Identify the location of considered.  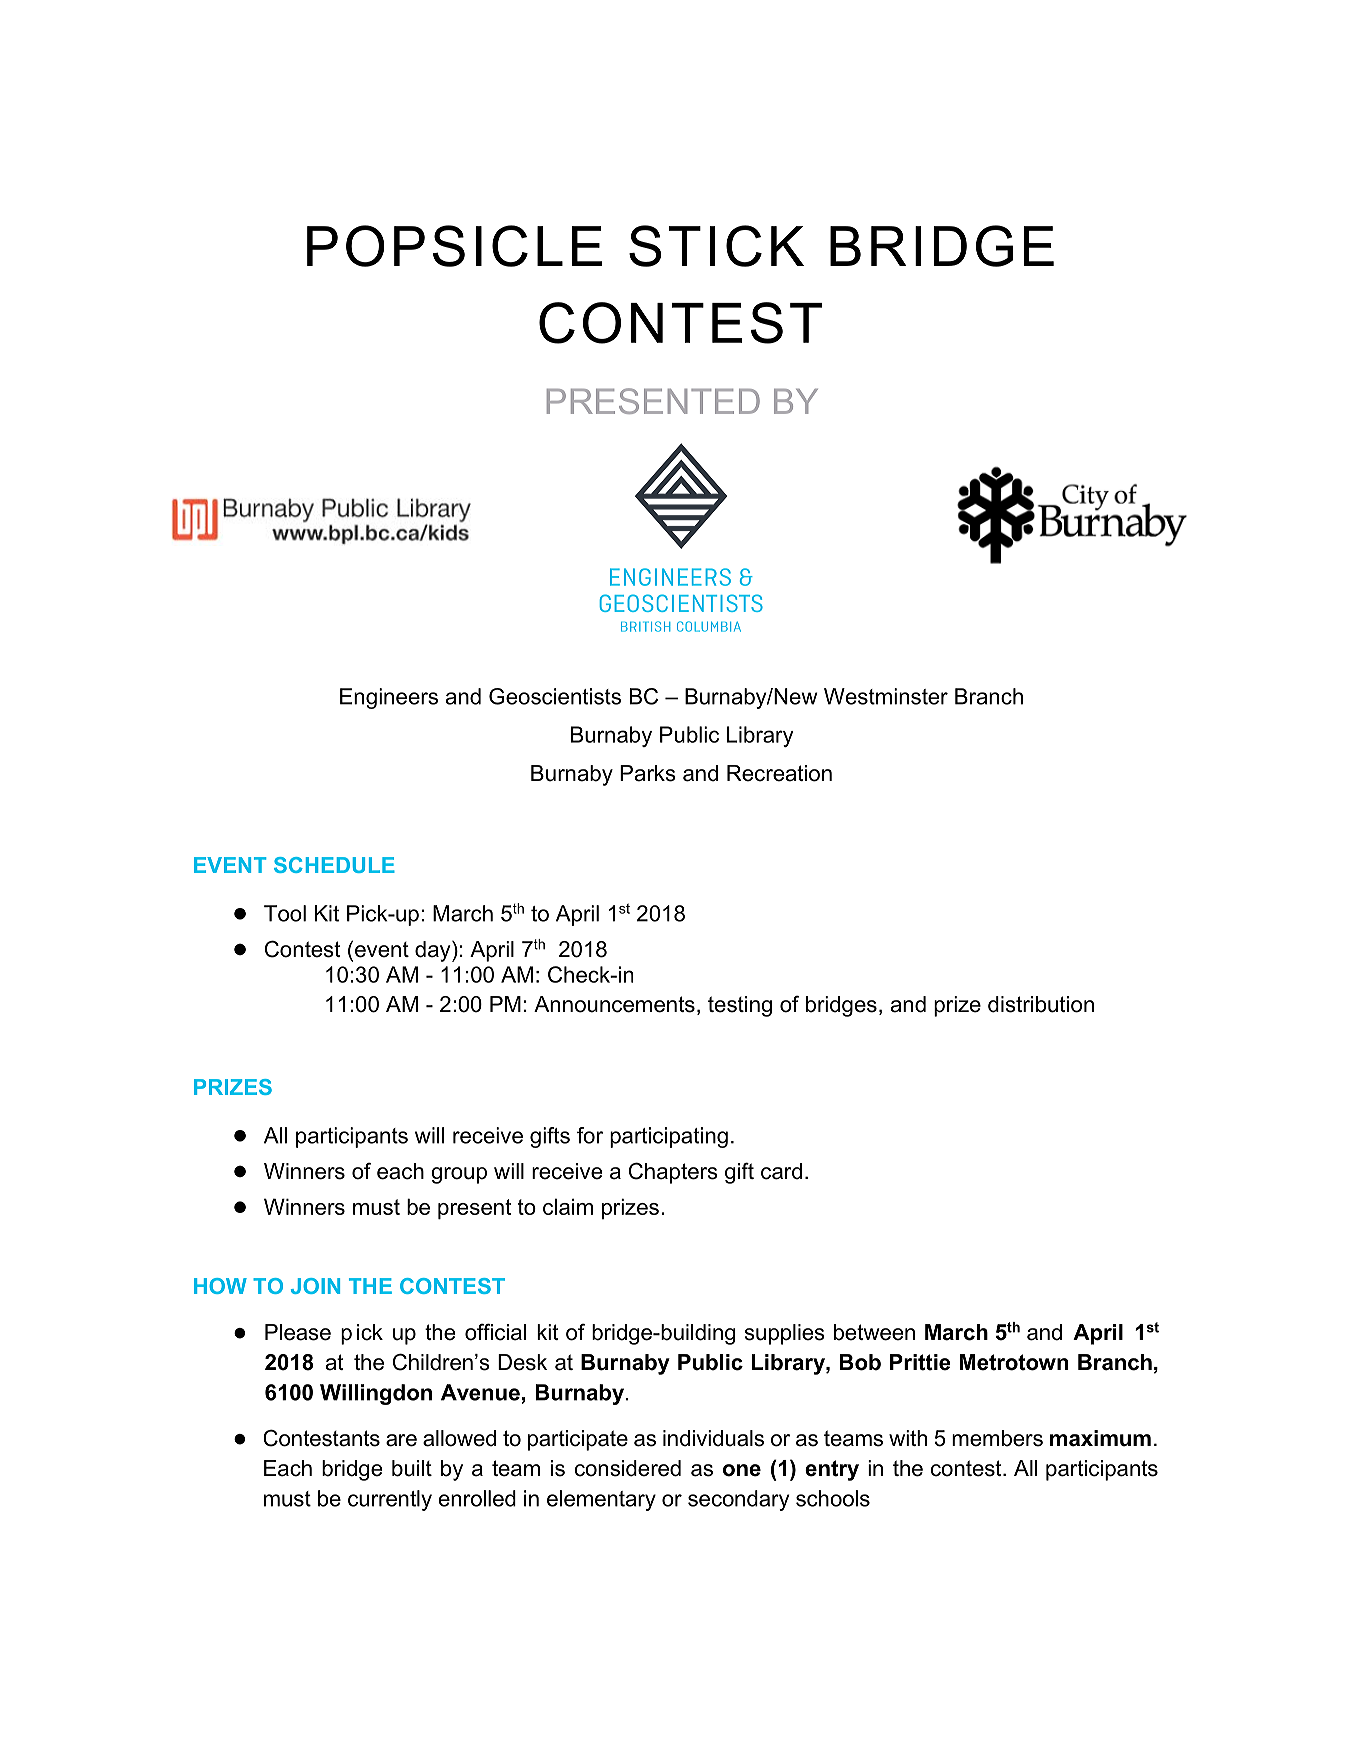
(628, 1468).
